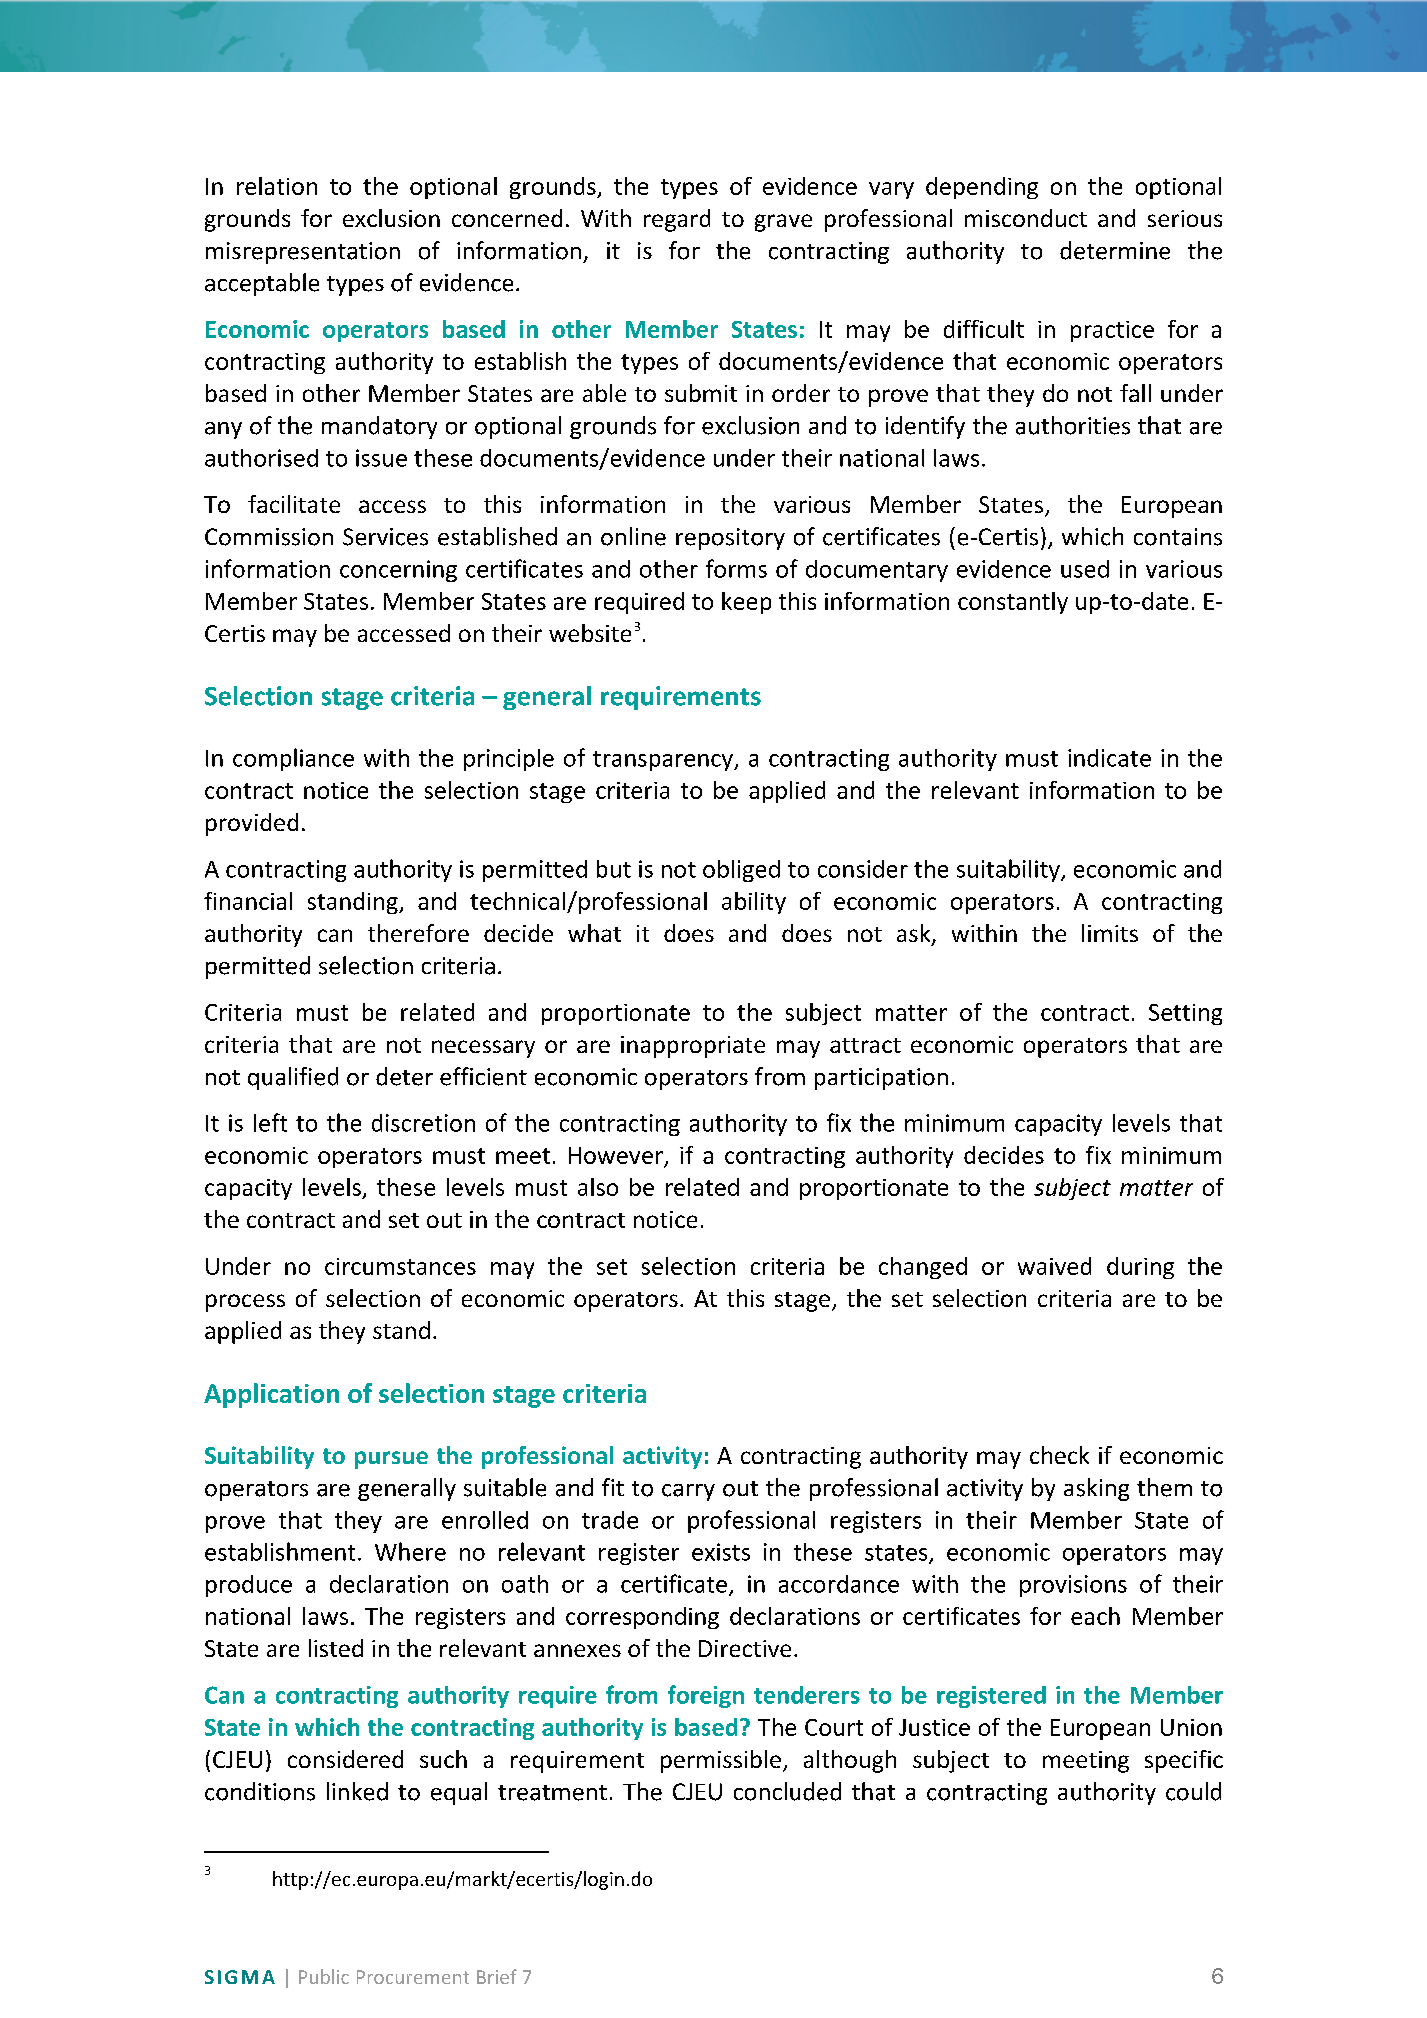 This document has width=1427, height=2018. Describe the element at coordinates (293, 1078) in the document. I see `qualified` at that location.
